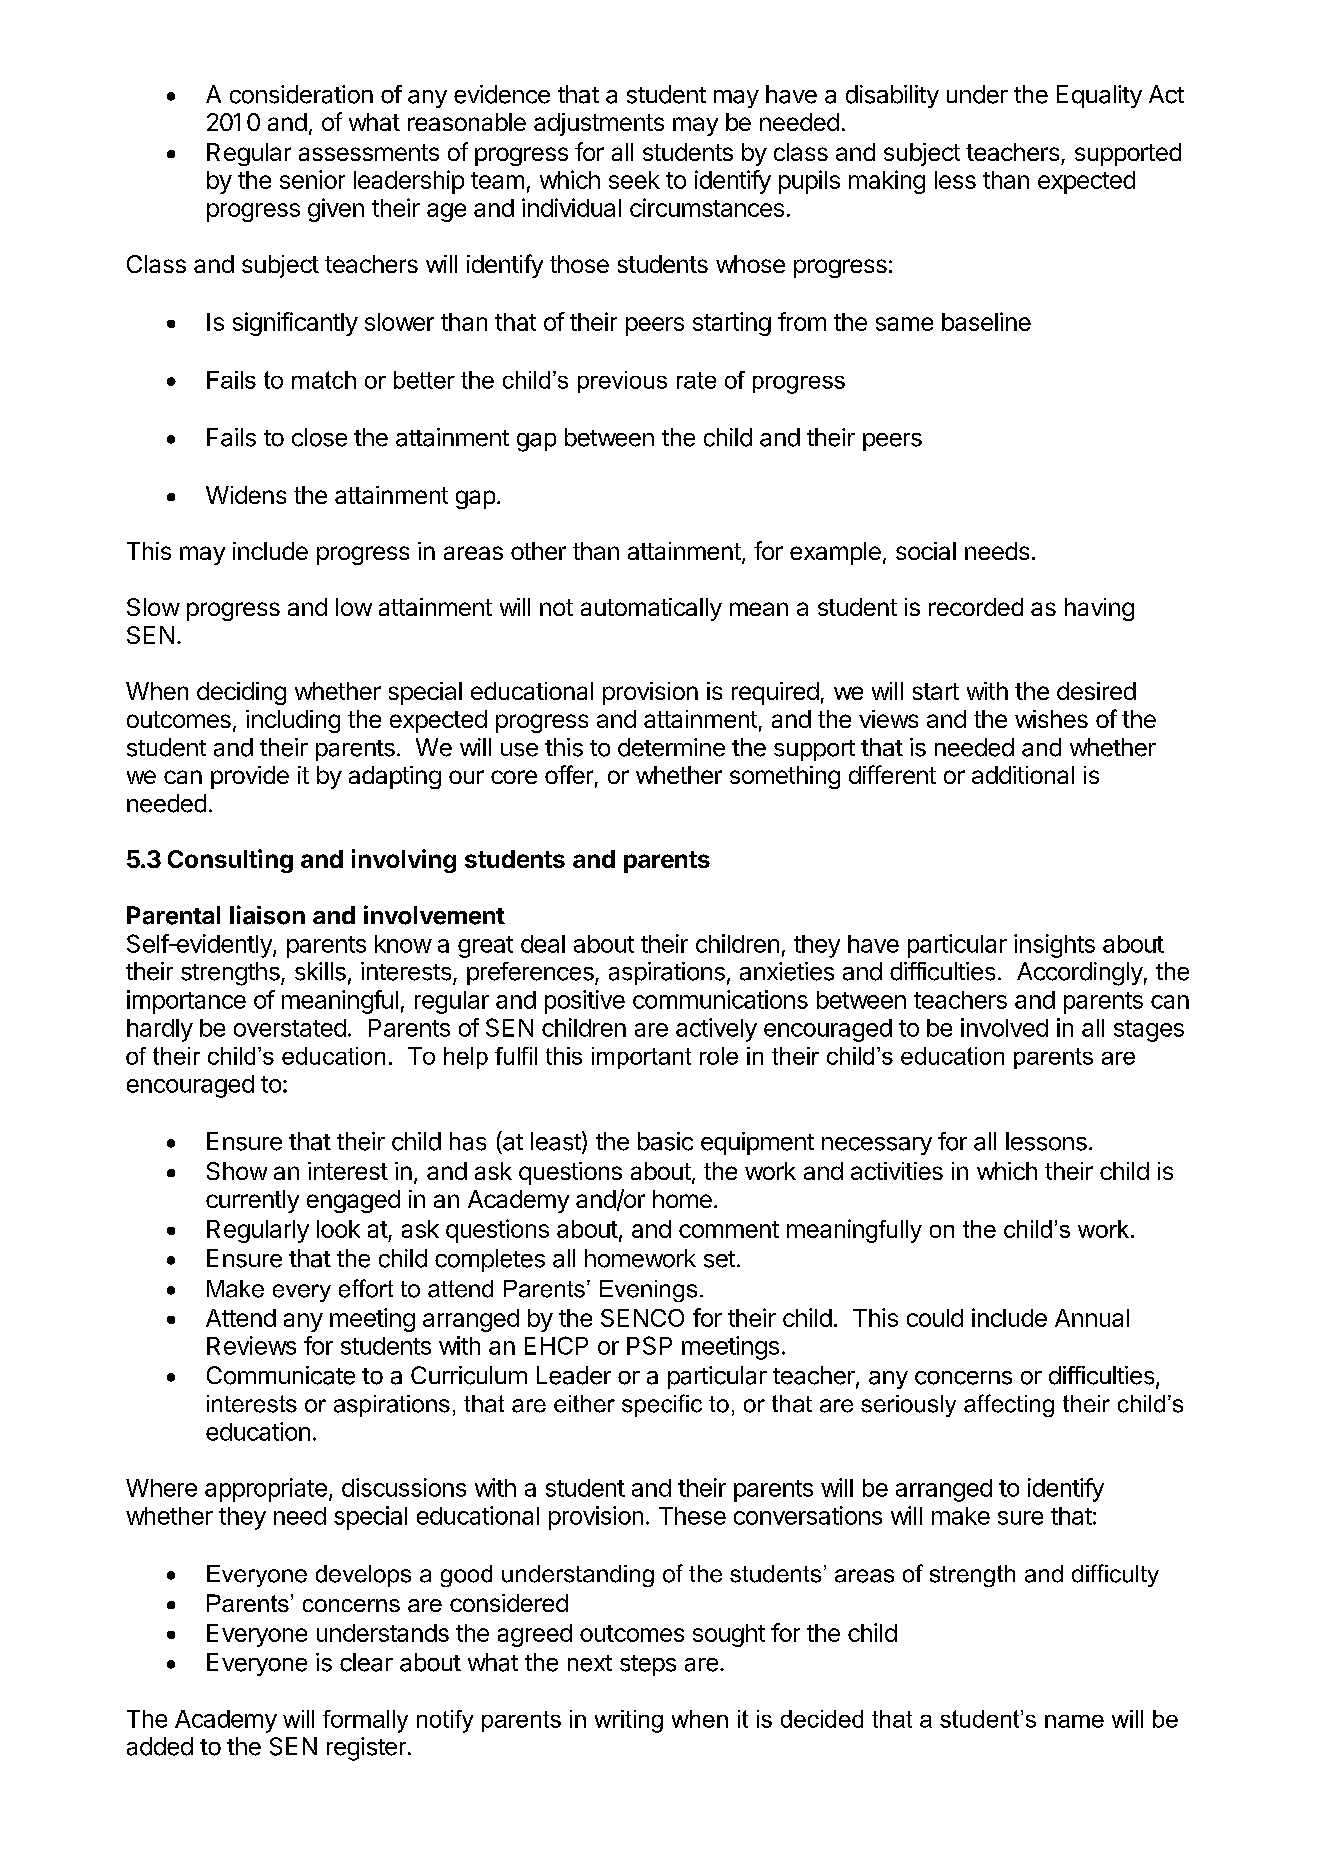 This image has width=1318, height=1866. What do you see at coordinates (290, 1028) in the image?
I see `overstated` at bounding box center [290, 1028].
